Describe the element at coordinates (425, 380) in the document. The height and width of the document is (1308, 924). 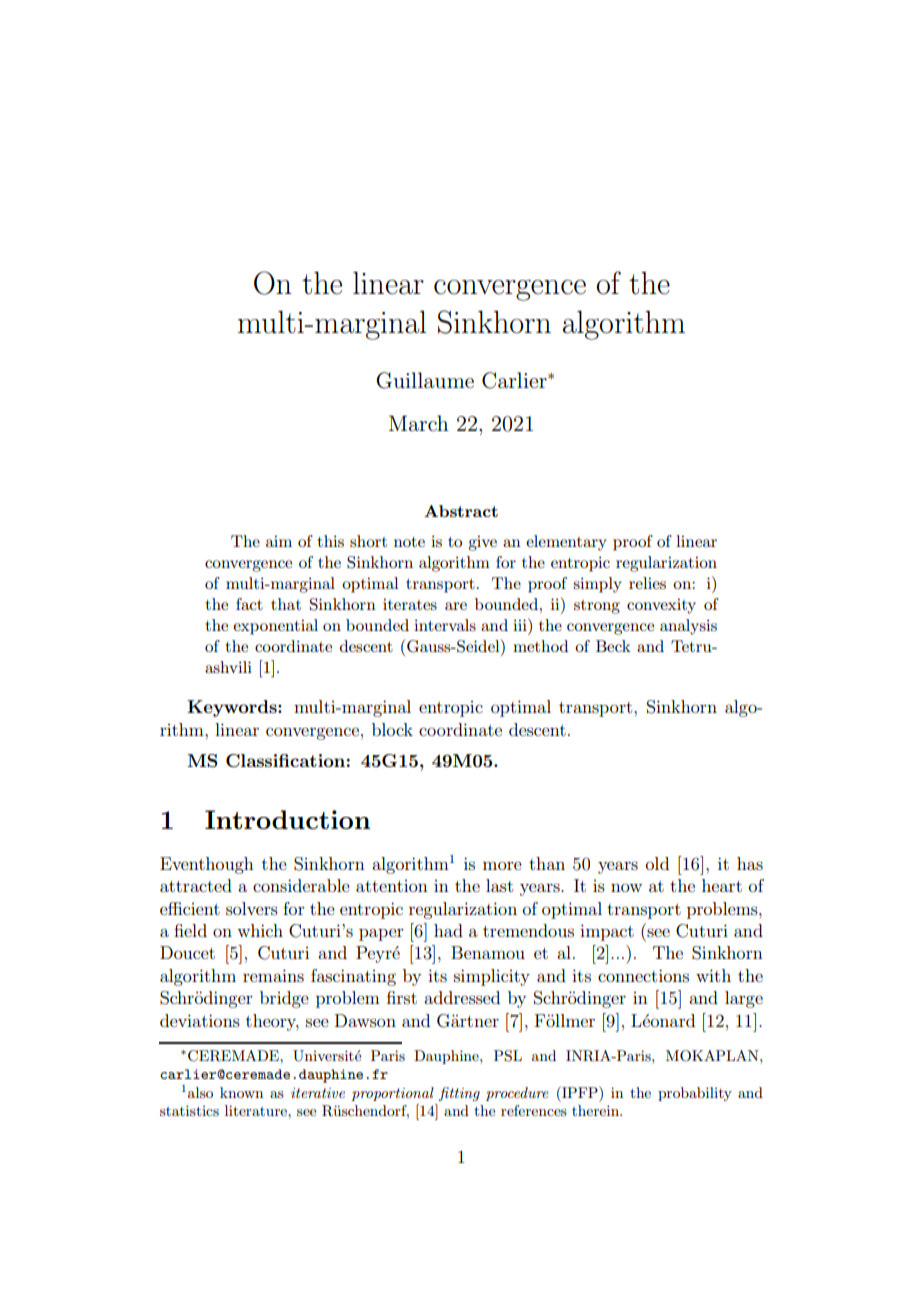
I see `Guillaume` at that location.
